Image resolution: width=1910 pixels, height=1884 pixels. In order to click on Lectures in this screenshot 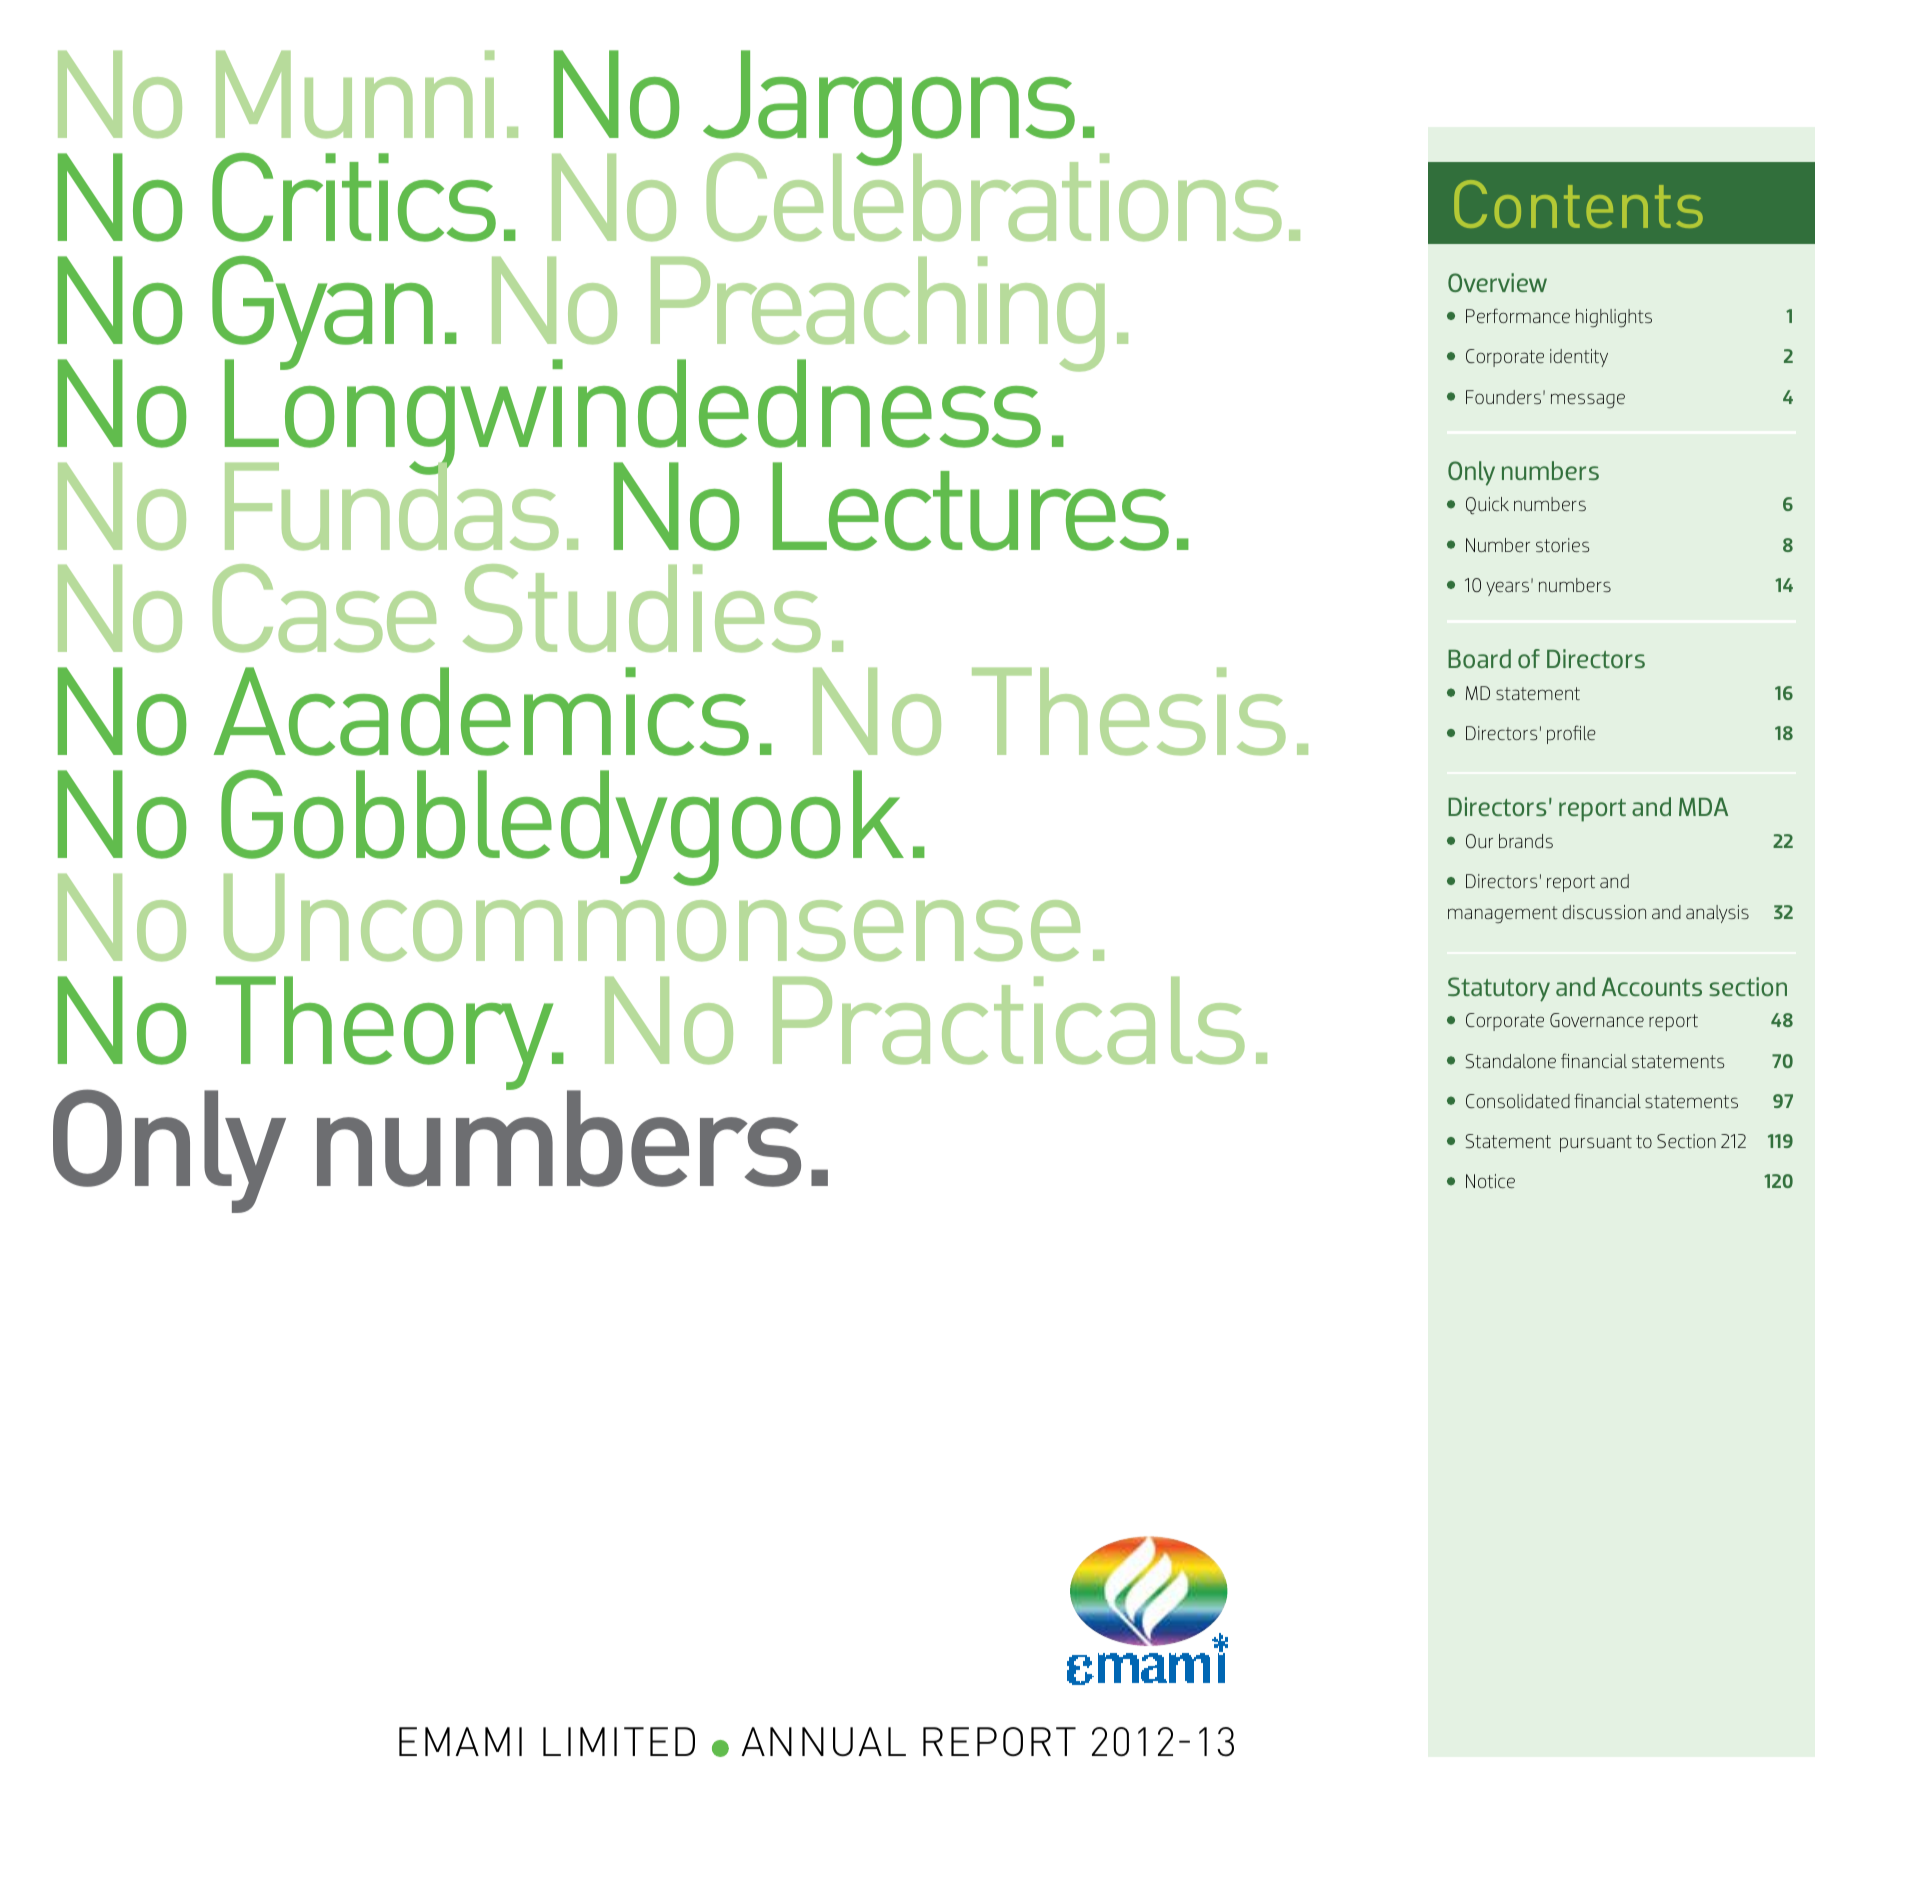, I will do `click(971, 506)`.
